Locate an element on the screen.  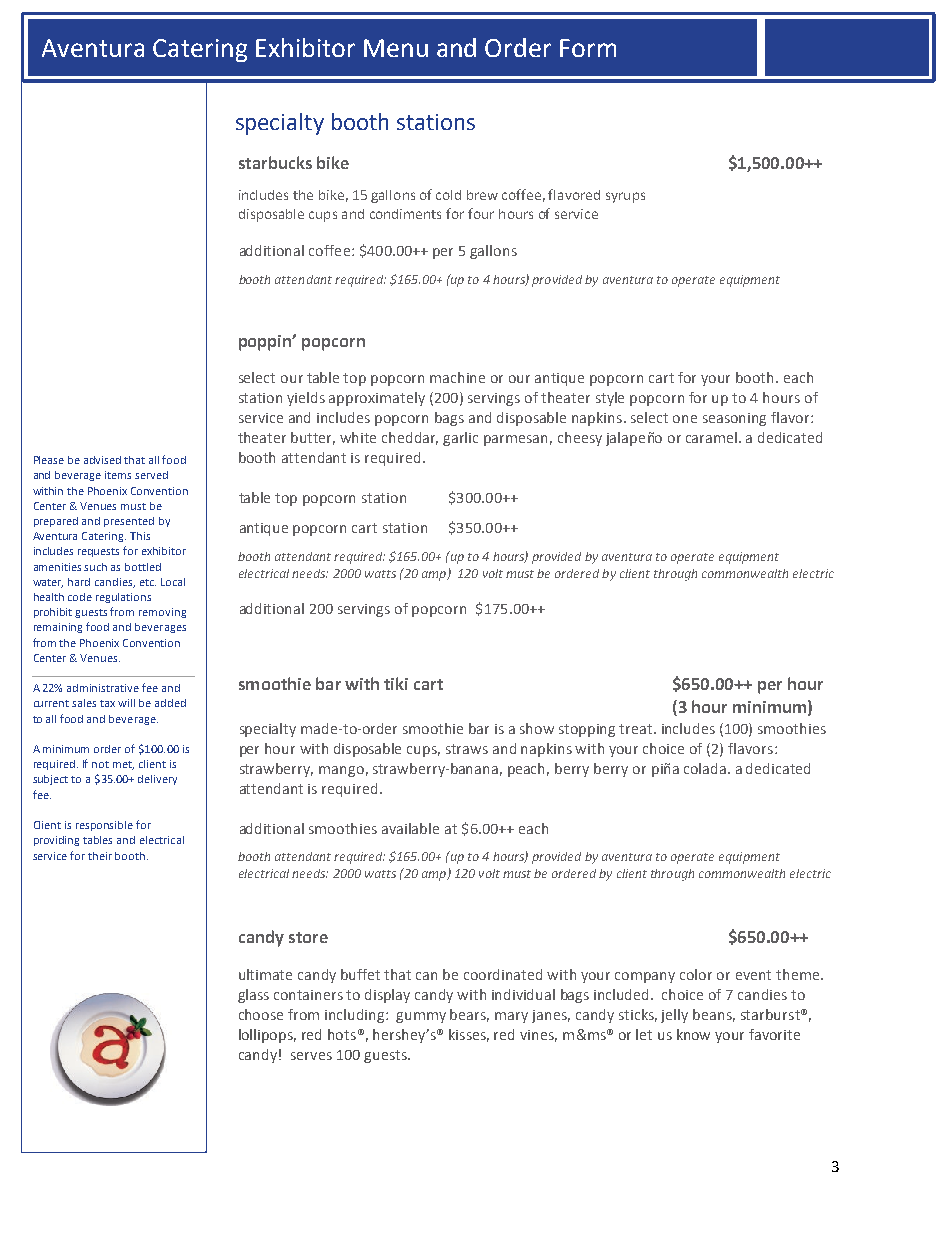
starbucks is located at coordinates (275, 162).
